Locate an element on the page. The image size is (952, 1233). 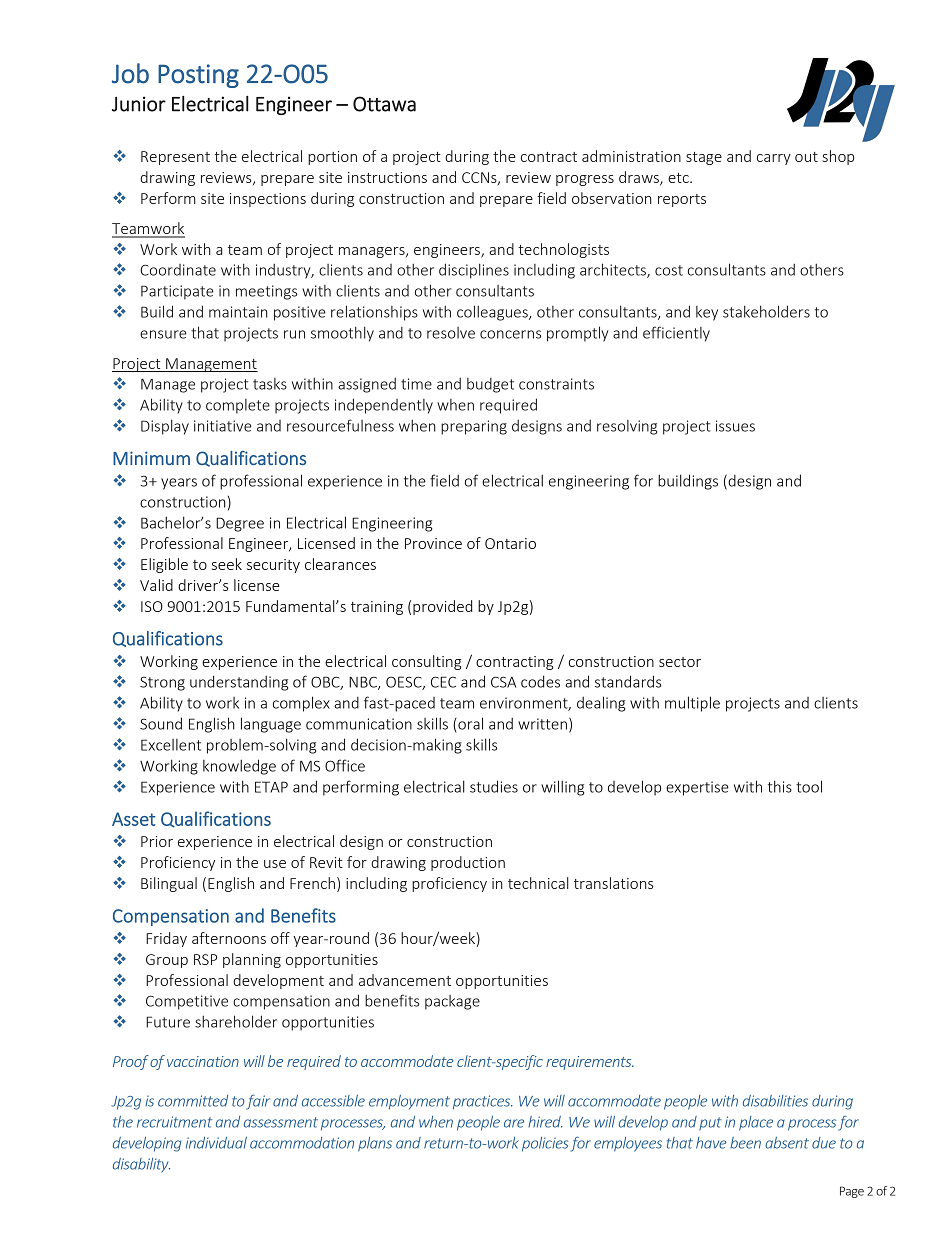
Ottawa is located at coordinates (384, 104).
